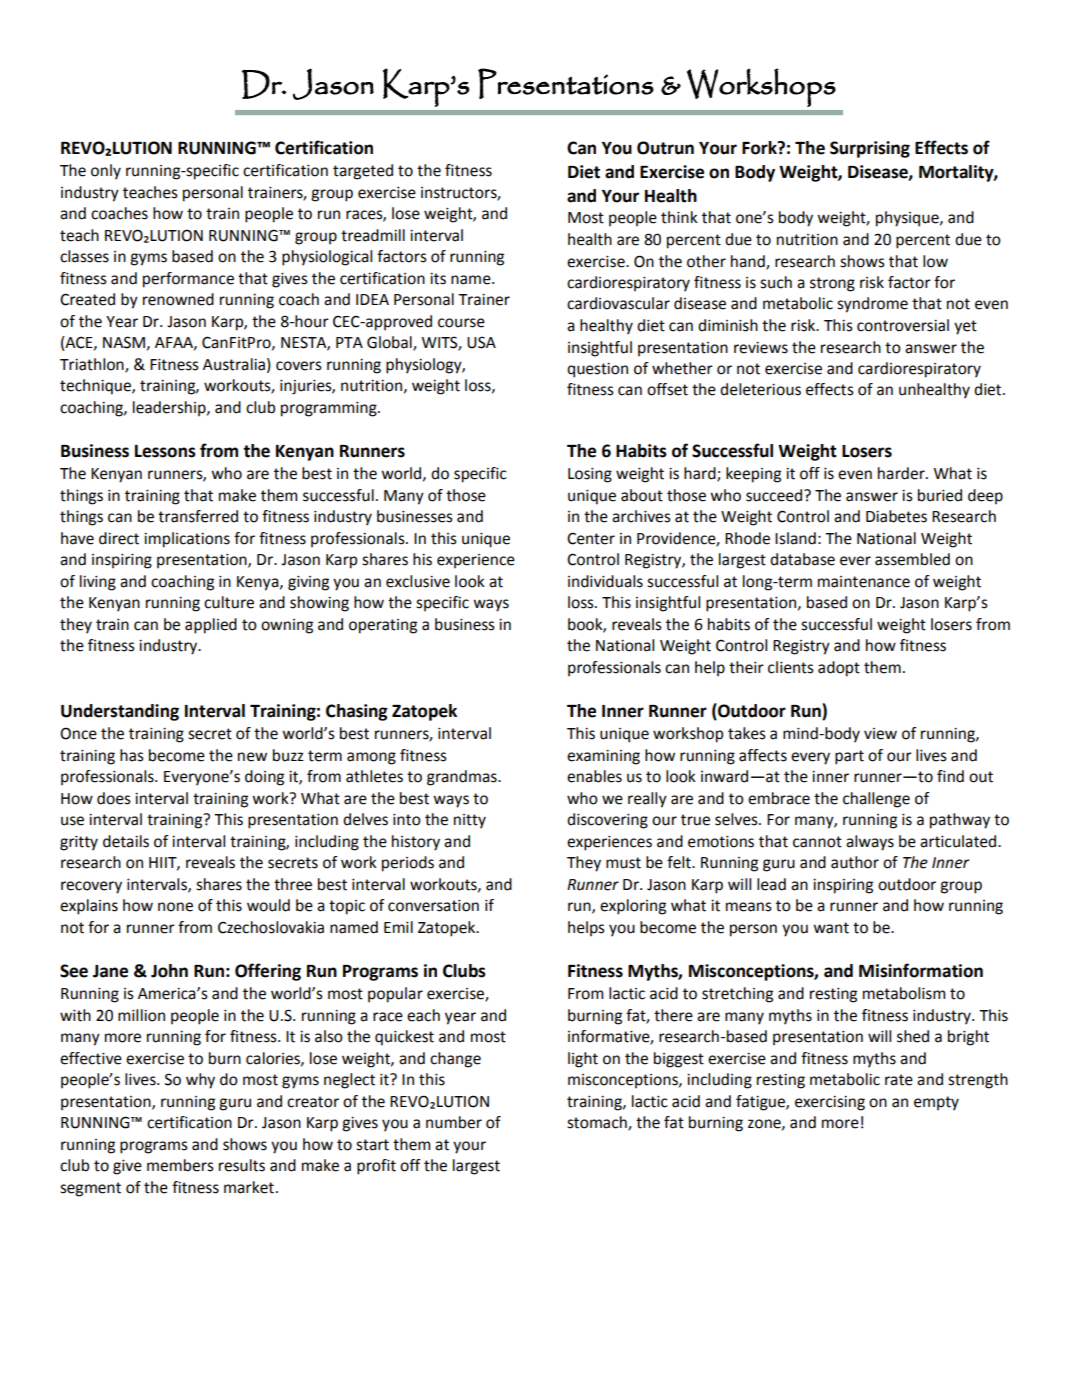 This image has width=1077, height=1394. What do you see at coordinates (590, 475) in the image?
I see `Losing` at bounding box center [590, 475].
